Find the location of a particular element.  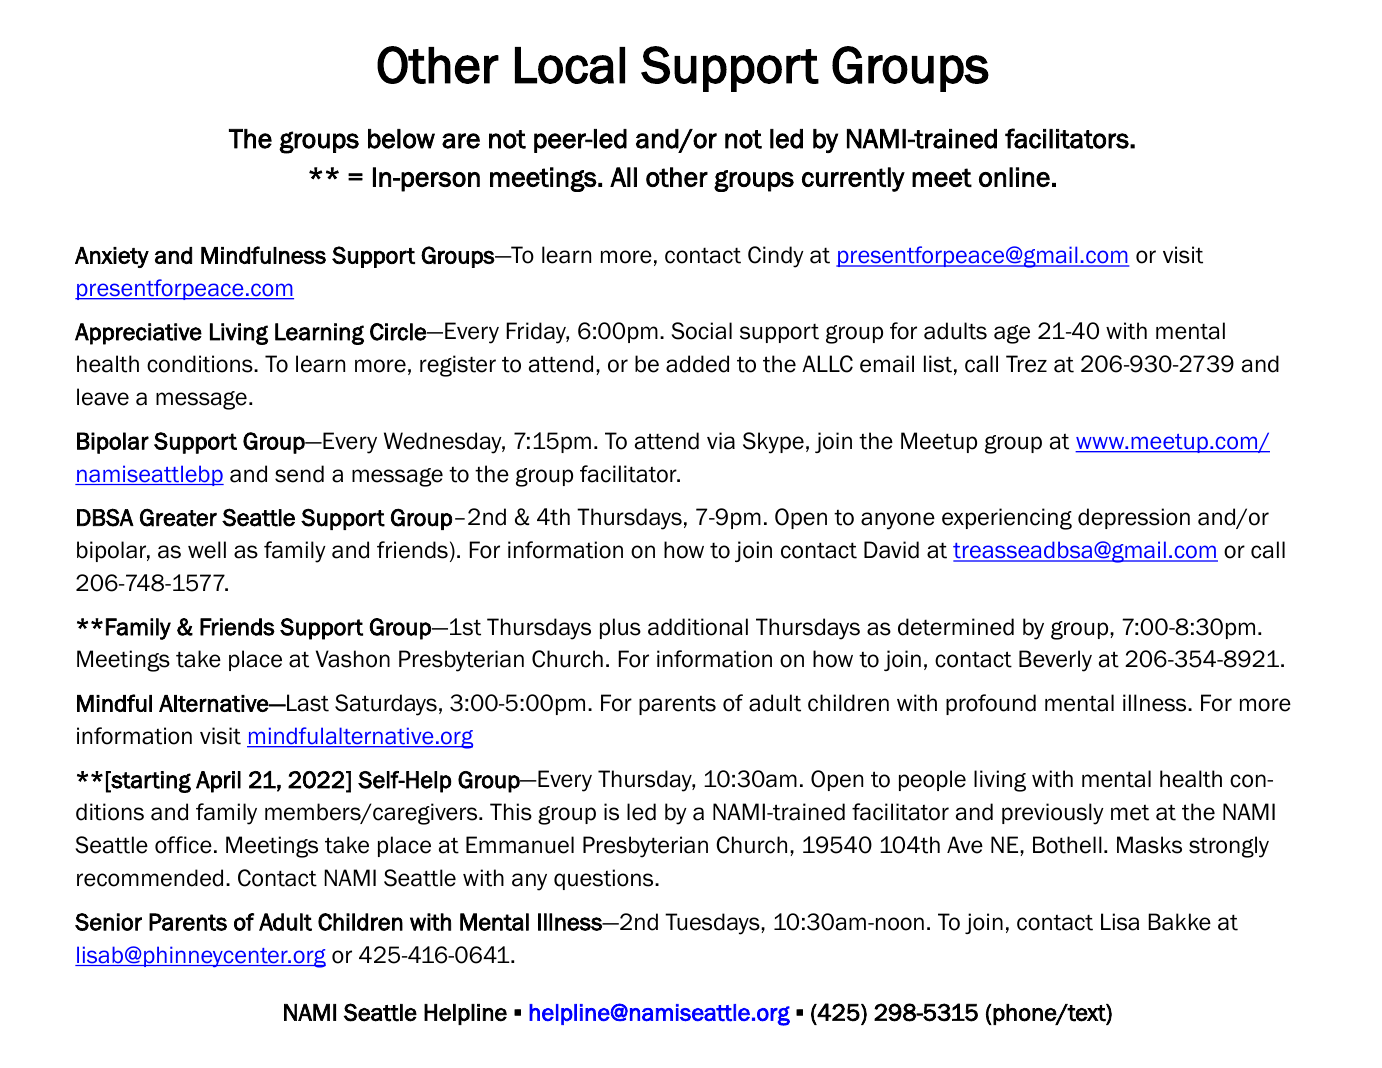

below is located at coordinates (401, 139).
